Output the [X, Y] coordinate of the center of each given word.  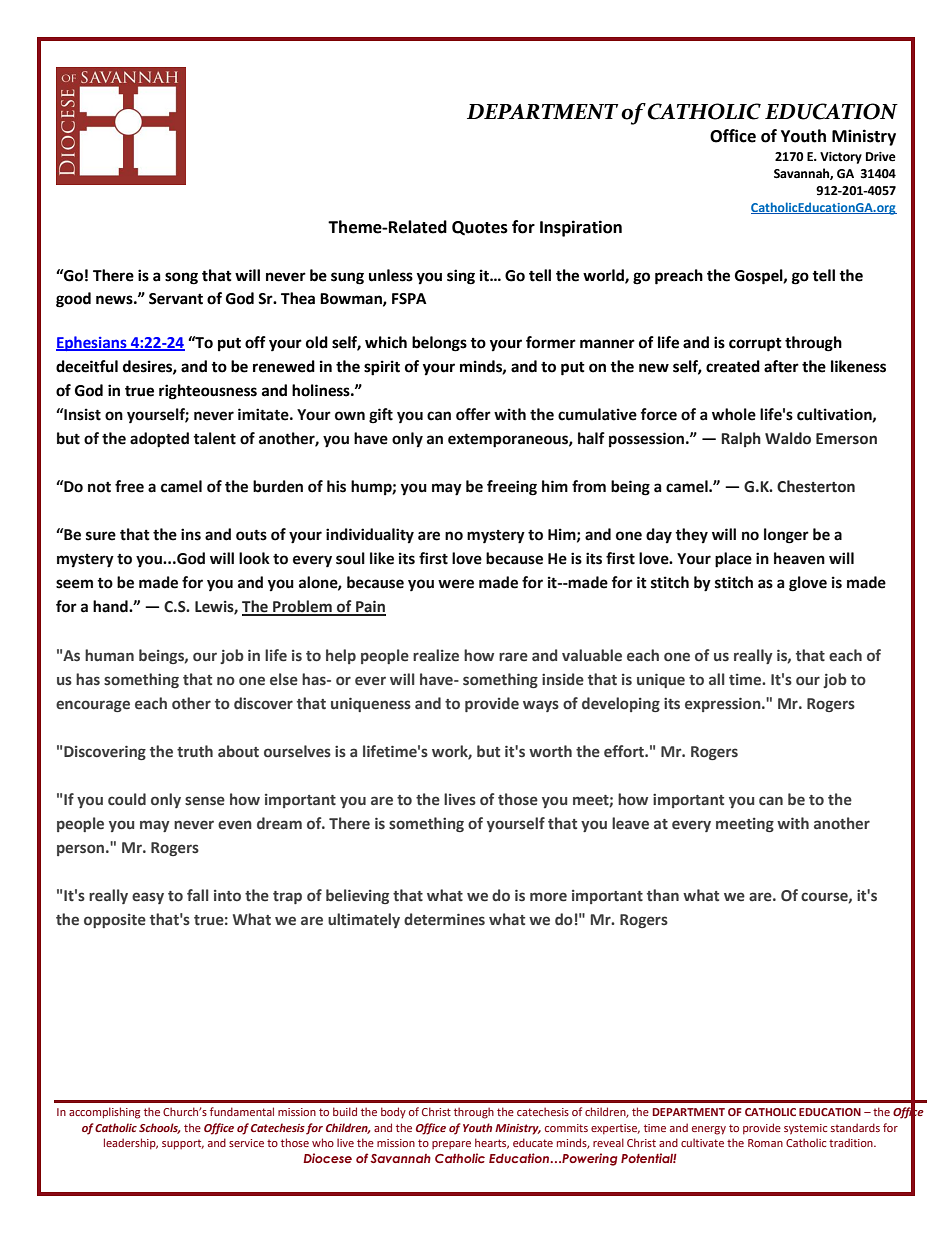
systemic [805, 1129]
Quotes [480, 228]
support [183, 1145]
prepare [451, 1145]
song [181, 278]
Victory [841, 158]
